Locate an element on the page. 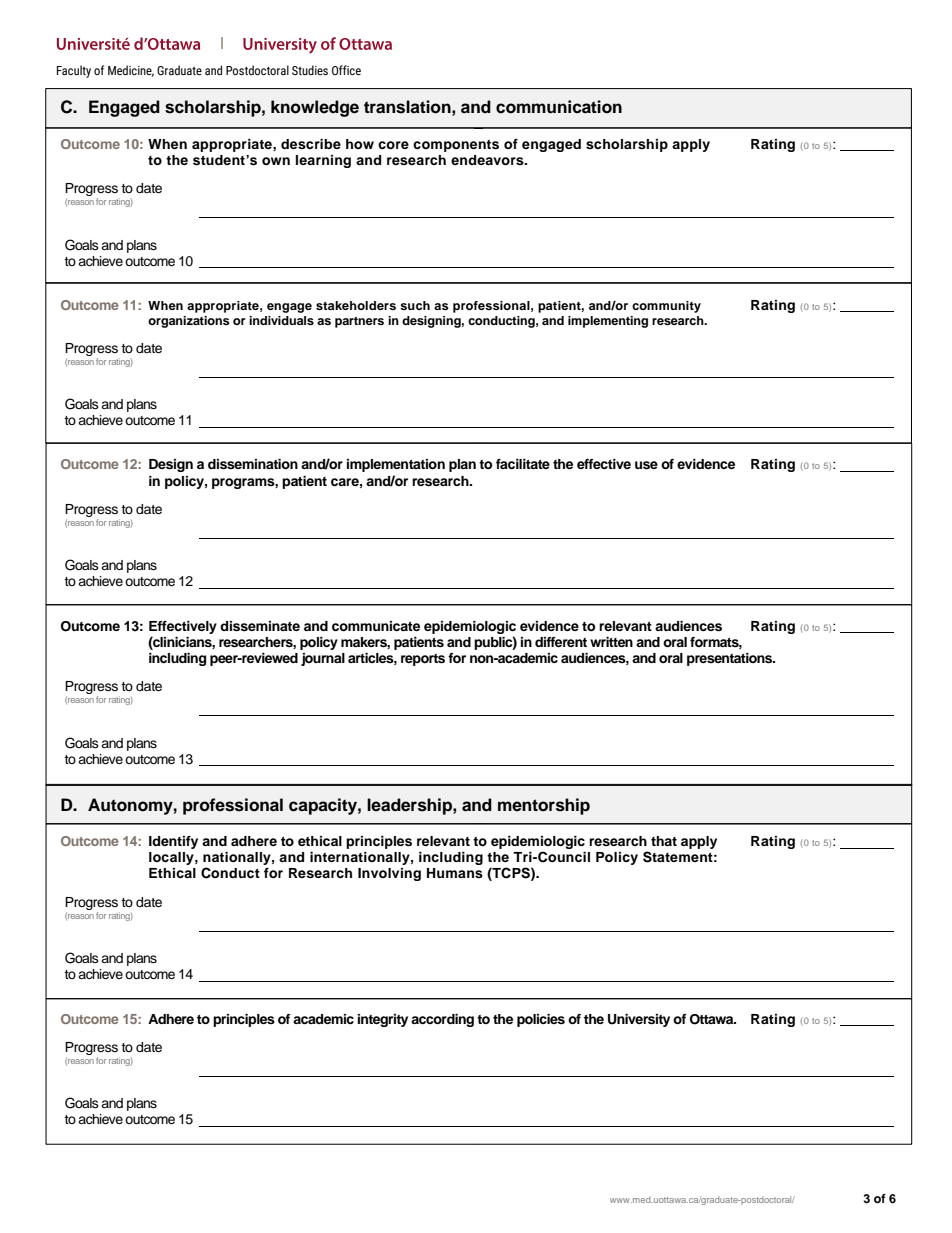 This document has height=1233, width=952. integrity is located at coordinates (383, 1020).
